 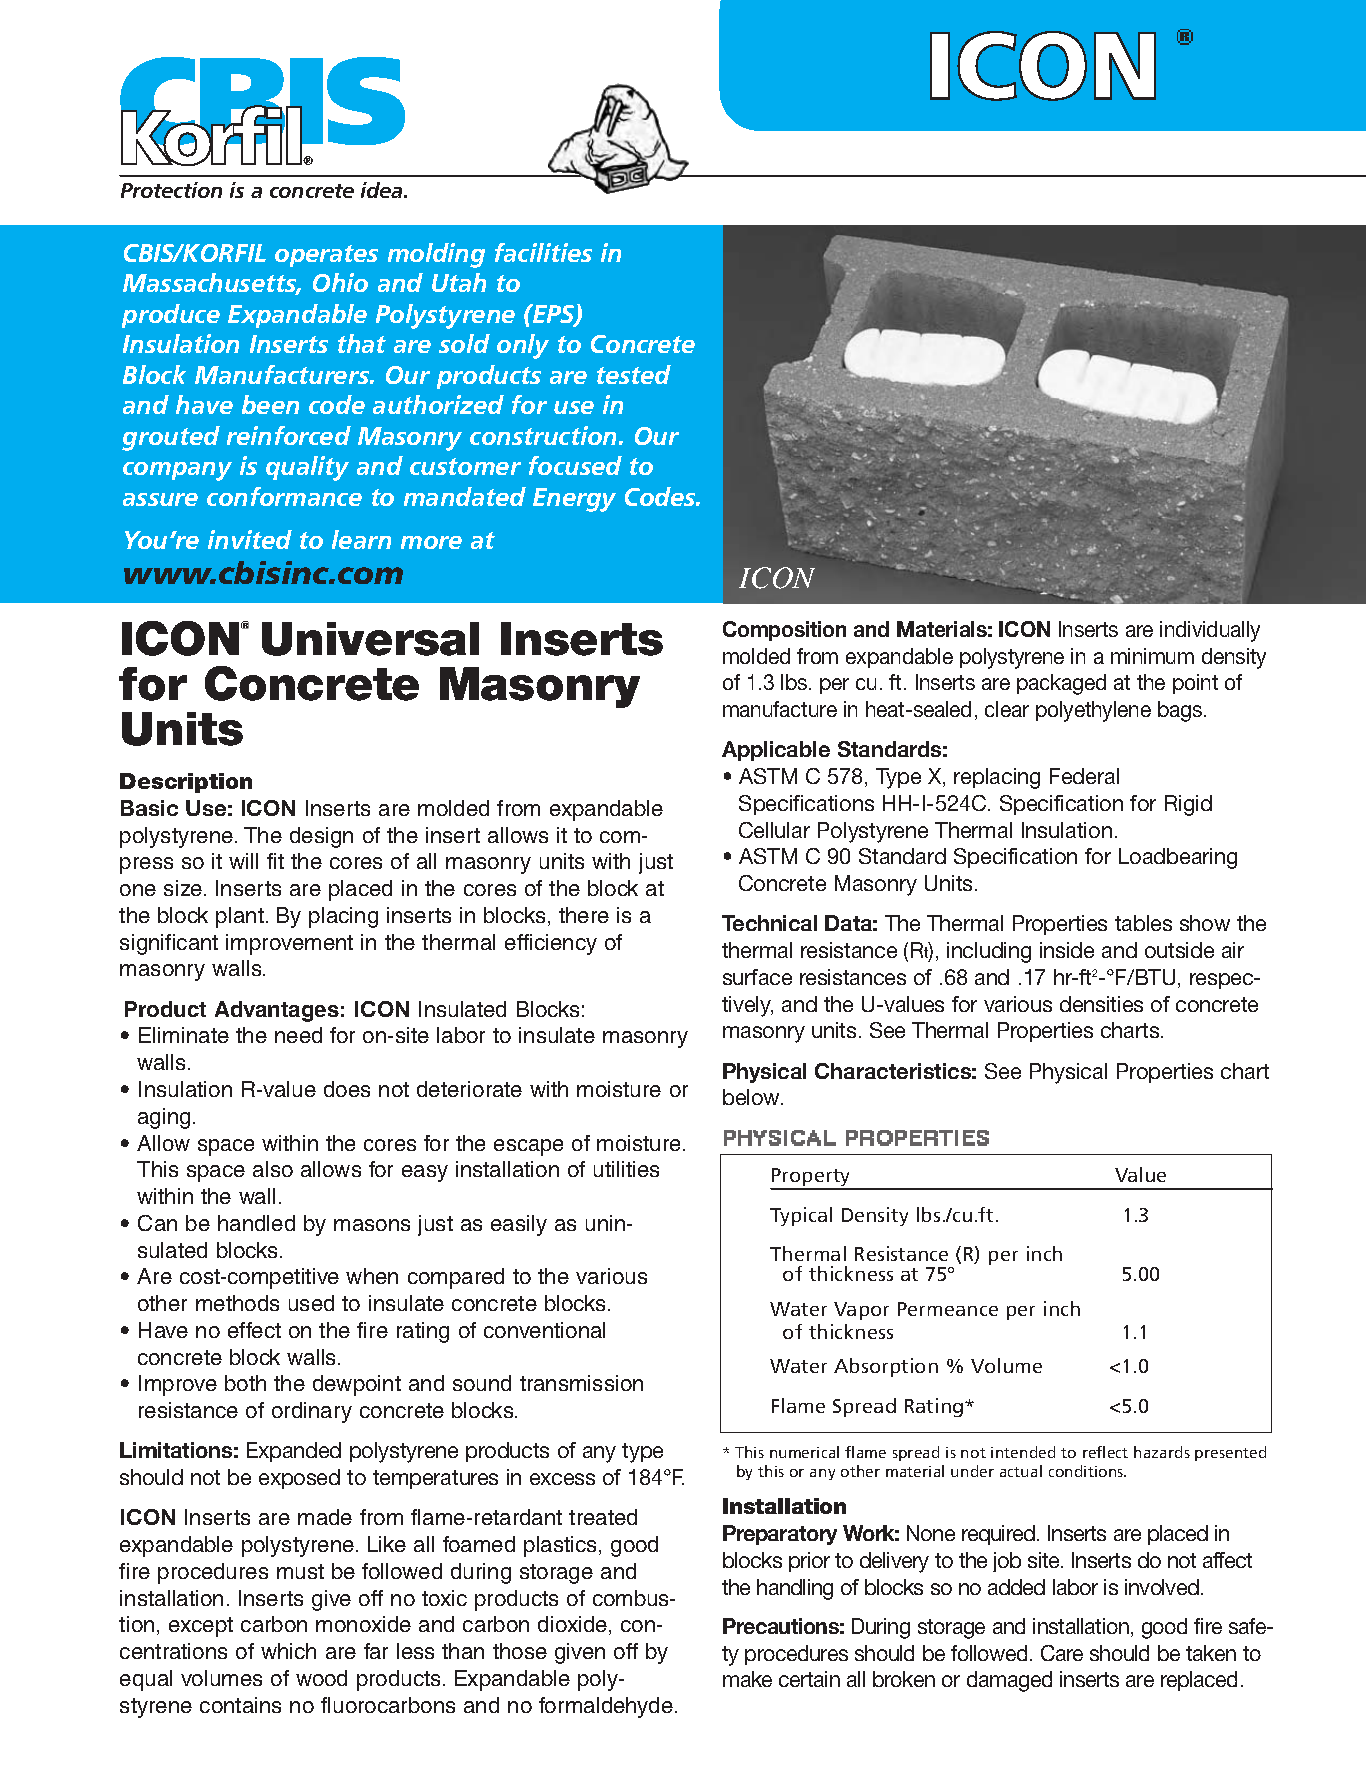 I want to click on make, so click(x=747, y=1679).
